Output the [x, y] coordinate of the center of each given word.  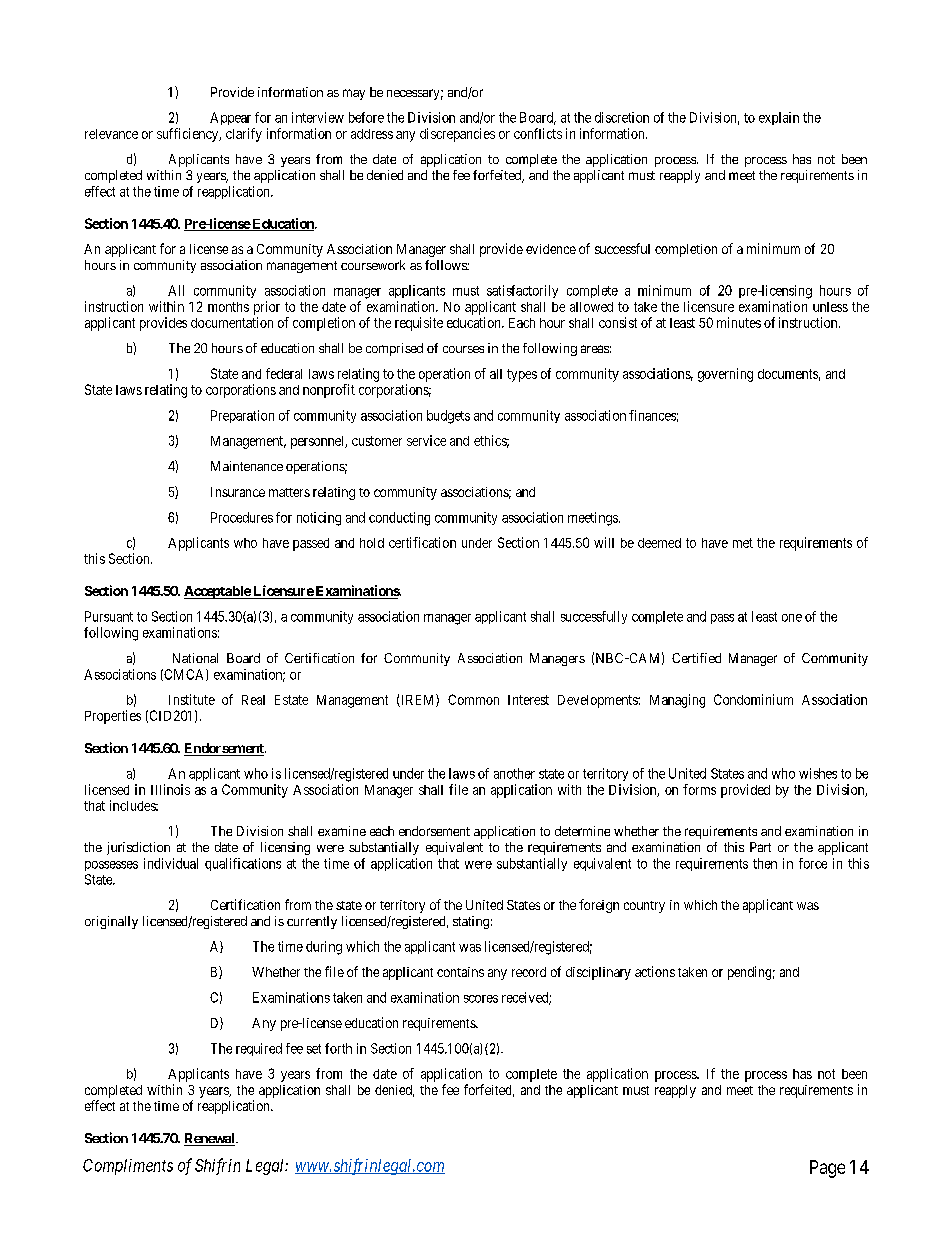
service [426, 440]
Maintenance [247, 466]
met [743, 543]
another [514, 773]
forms [699, 789]
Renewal [210, 1139]
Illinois [170, 789]
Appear [230, 118]
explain [779, 118]
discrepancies [457, 135]
